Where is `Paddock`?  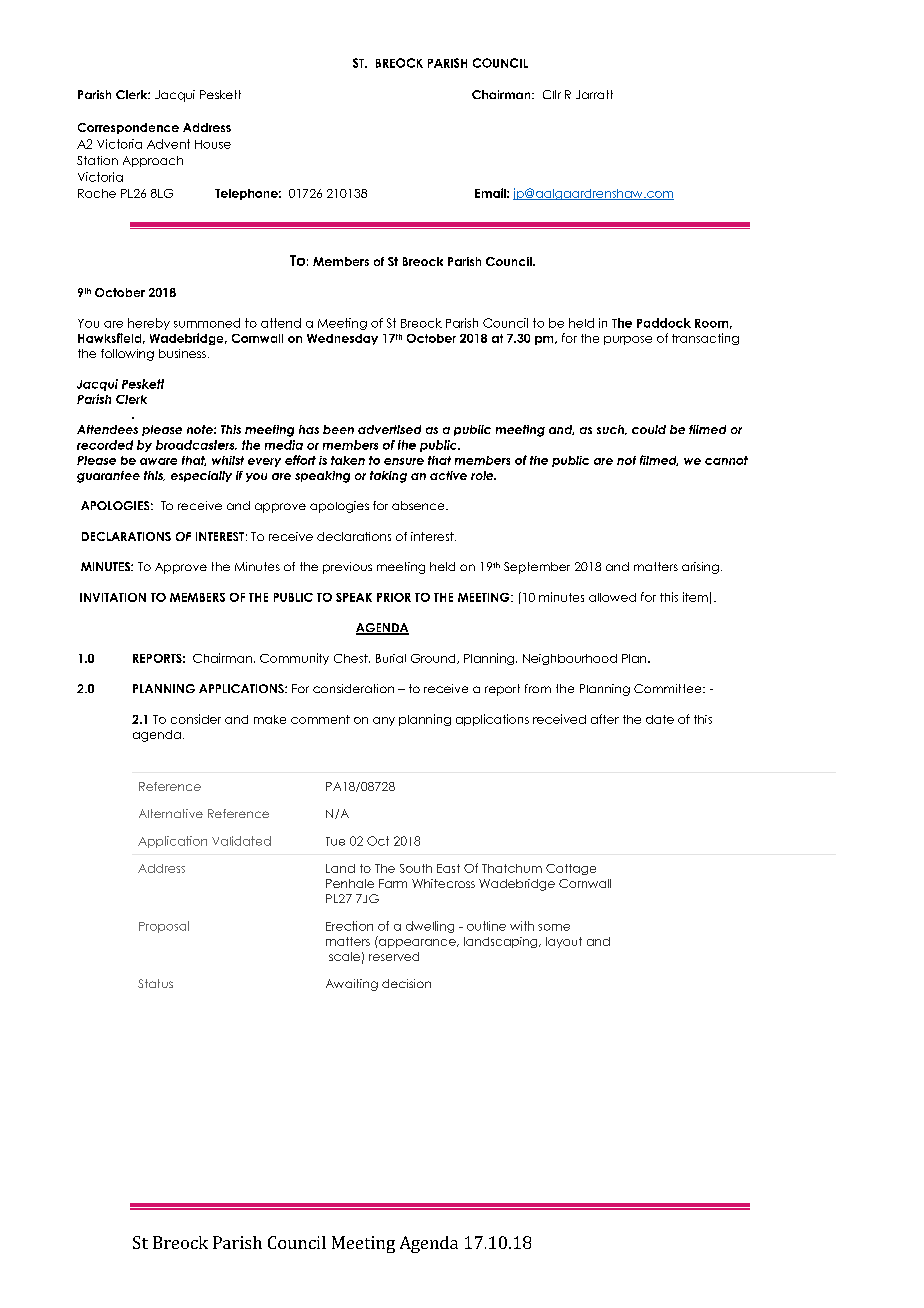 Paddock is located at coordinates (664, 323).
